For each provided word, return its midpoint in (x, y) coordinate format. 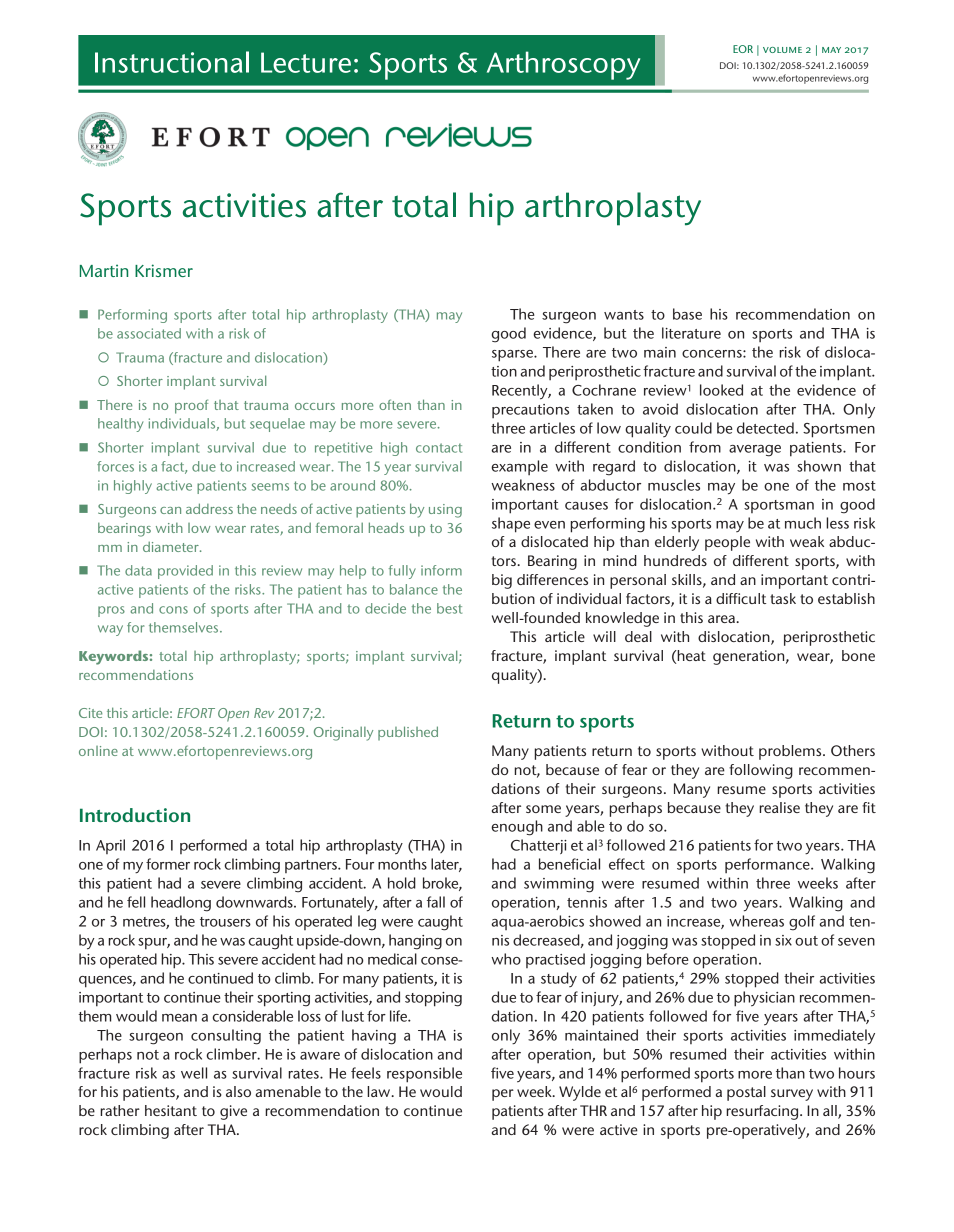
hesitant (171, 1110)
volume (782, 50)
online (98, 751)
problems (791, 752)
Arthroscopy (563, 65)
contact (439, 448)
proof (191, 406)
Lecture (306, 62)
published (408, 733)
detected (765, 428)
